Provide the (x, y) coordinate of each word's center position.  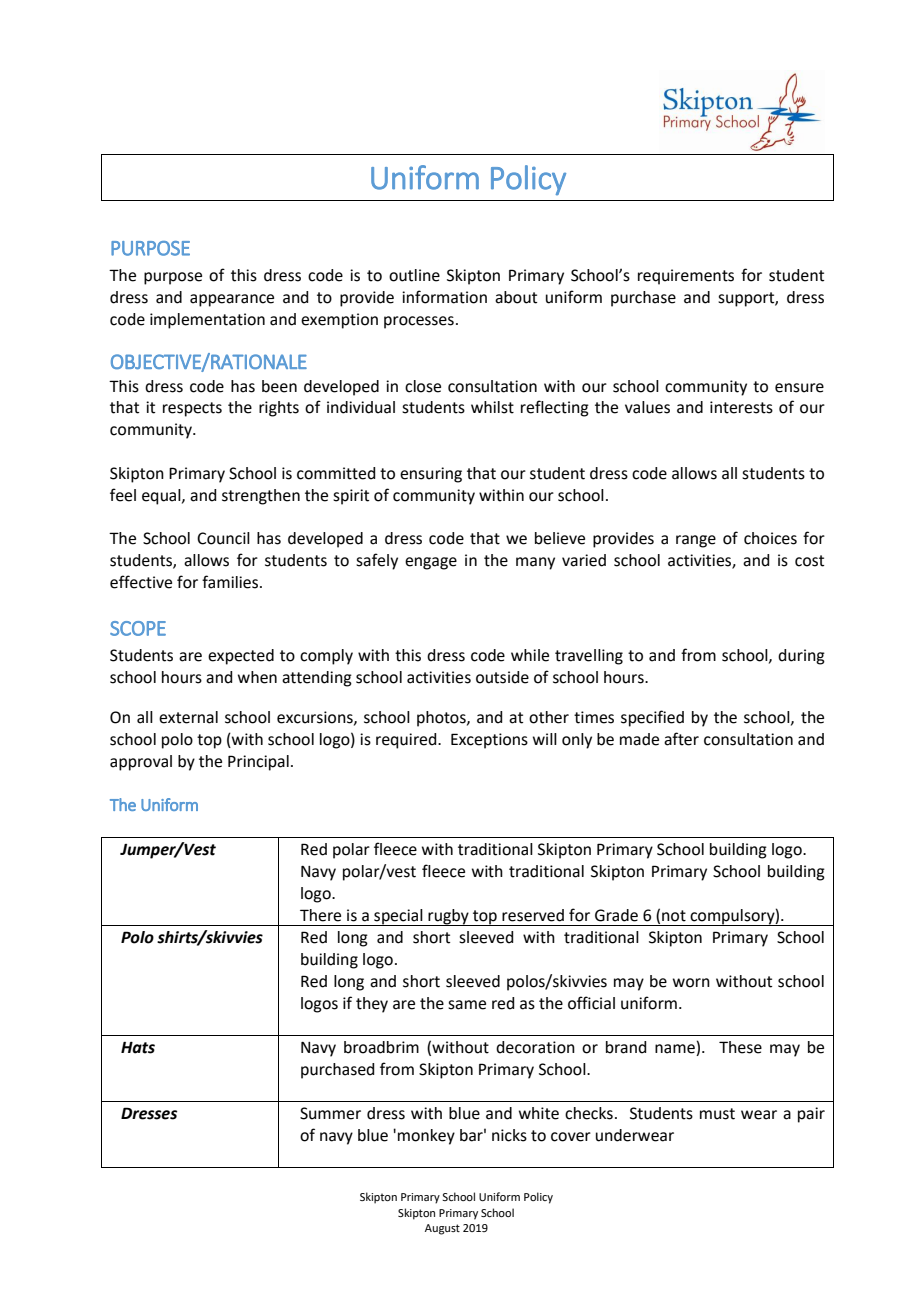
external (188, 717)
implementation (207, 321)
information (444, 297)
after (681, 739)
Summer (330, 1113)
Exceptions (489, 741)
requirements (686, 277)
